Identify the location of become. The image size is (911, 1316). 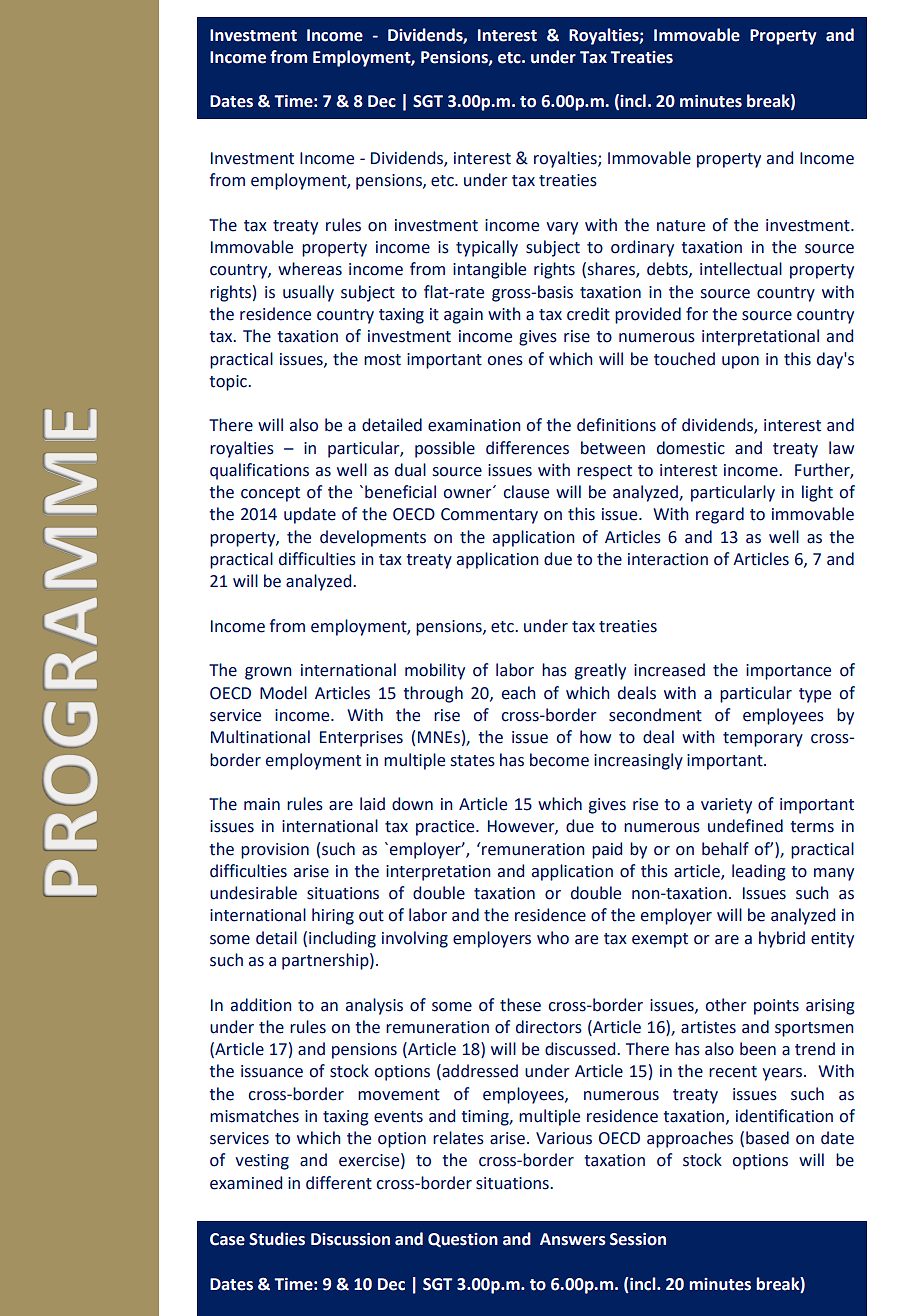
(559, 760).
